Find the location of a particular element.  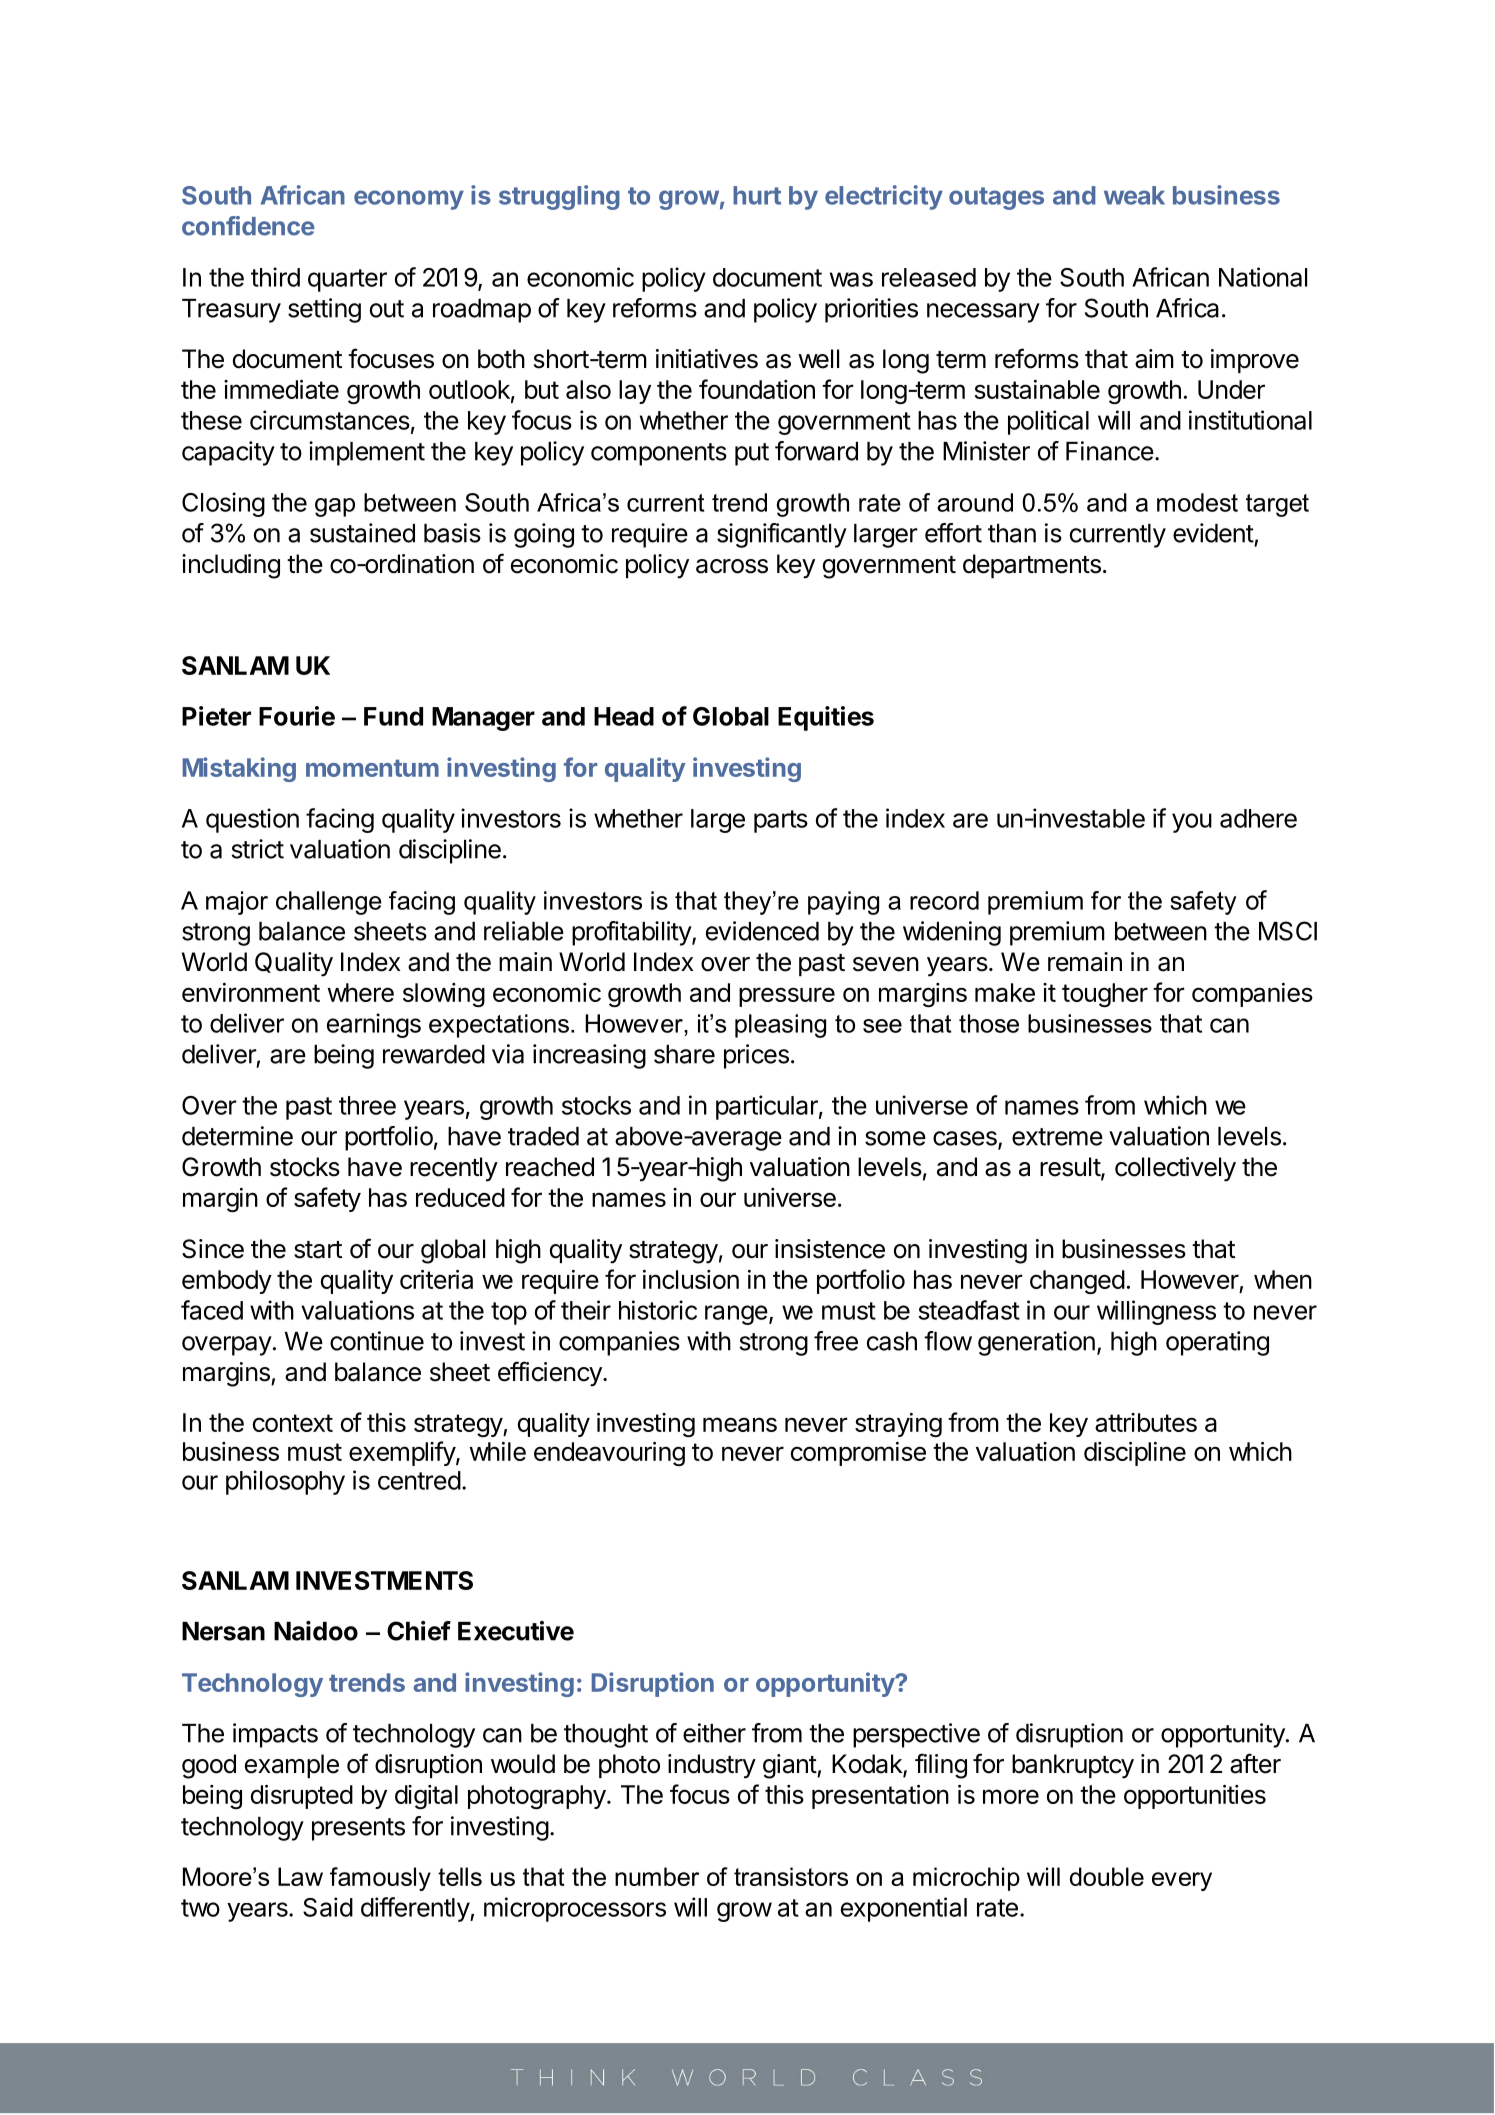

continue is located at coordinates (377, 1341).
